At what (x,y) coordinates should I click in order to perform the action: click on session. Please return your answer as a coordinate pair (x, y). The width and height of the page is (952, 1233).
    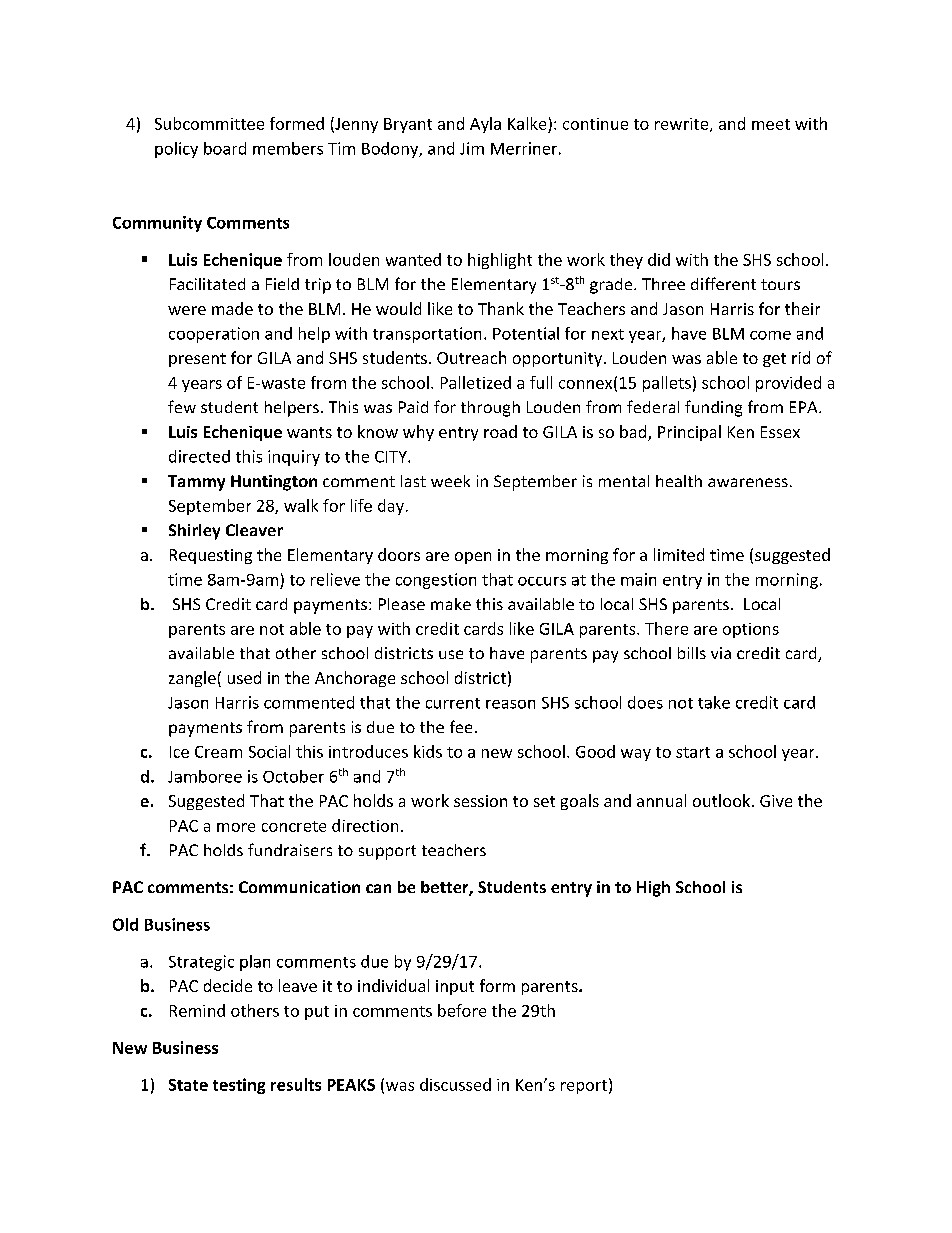
    Looking at the image, I should click on (480, 801).
